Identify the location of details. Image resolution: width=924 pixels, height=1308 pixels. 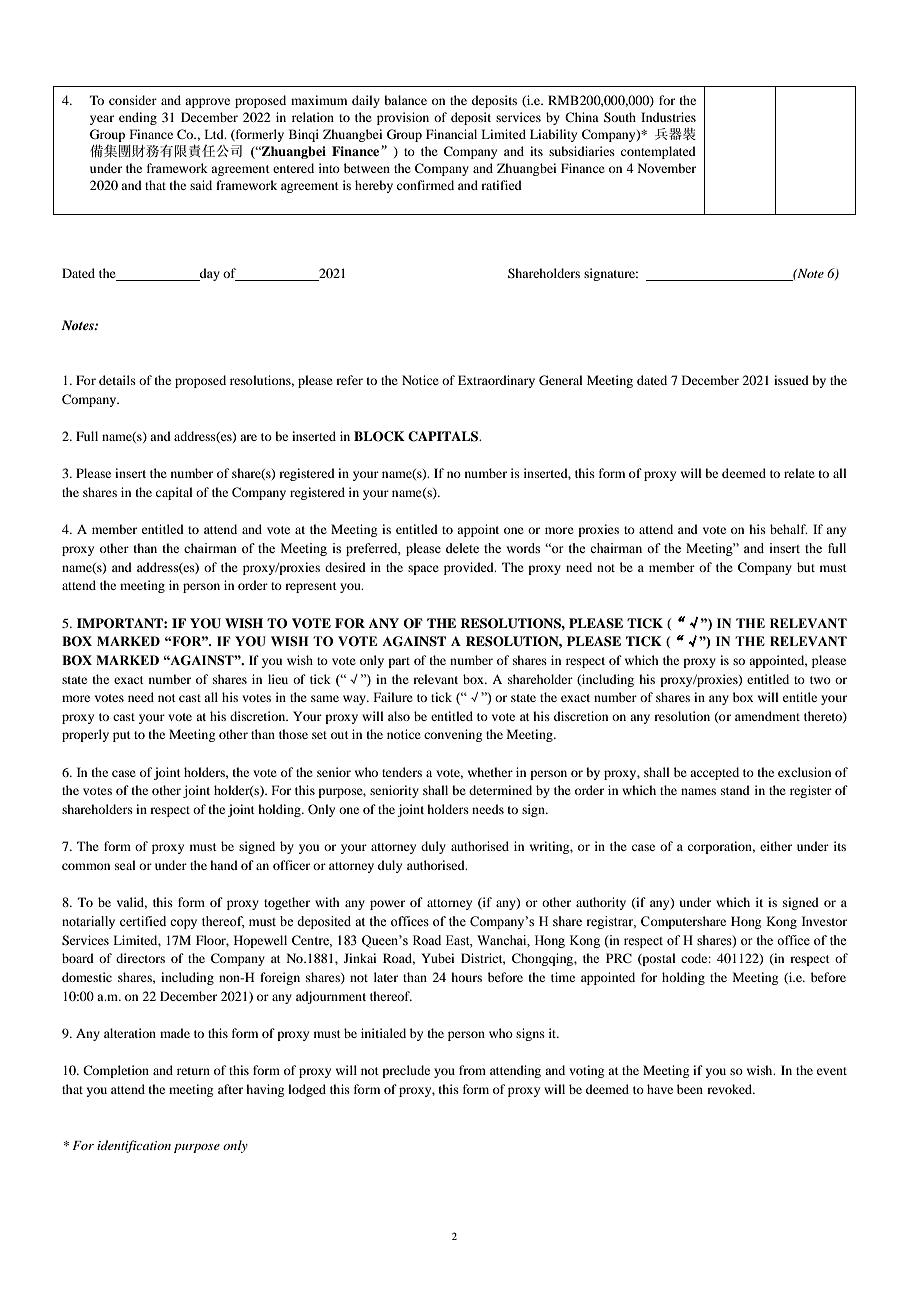
(117, 380).
